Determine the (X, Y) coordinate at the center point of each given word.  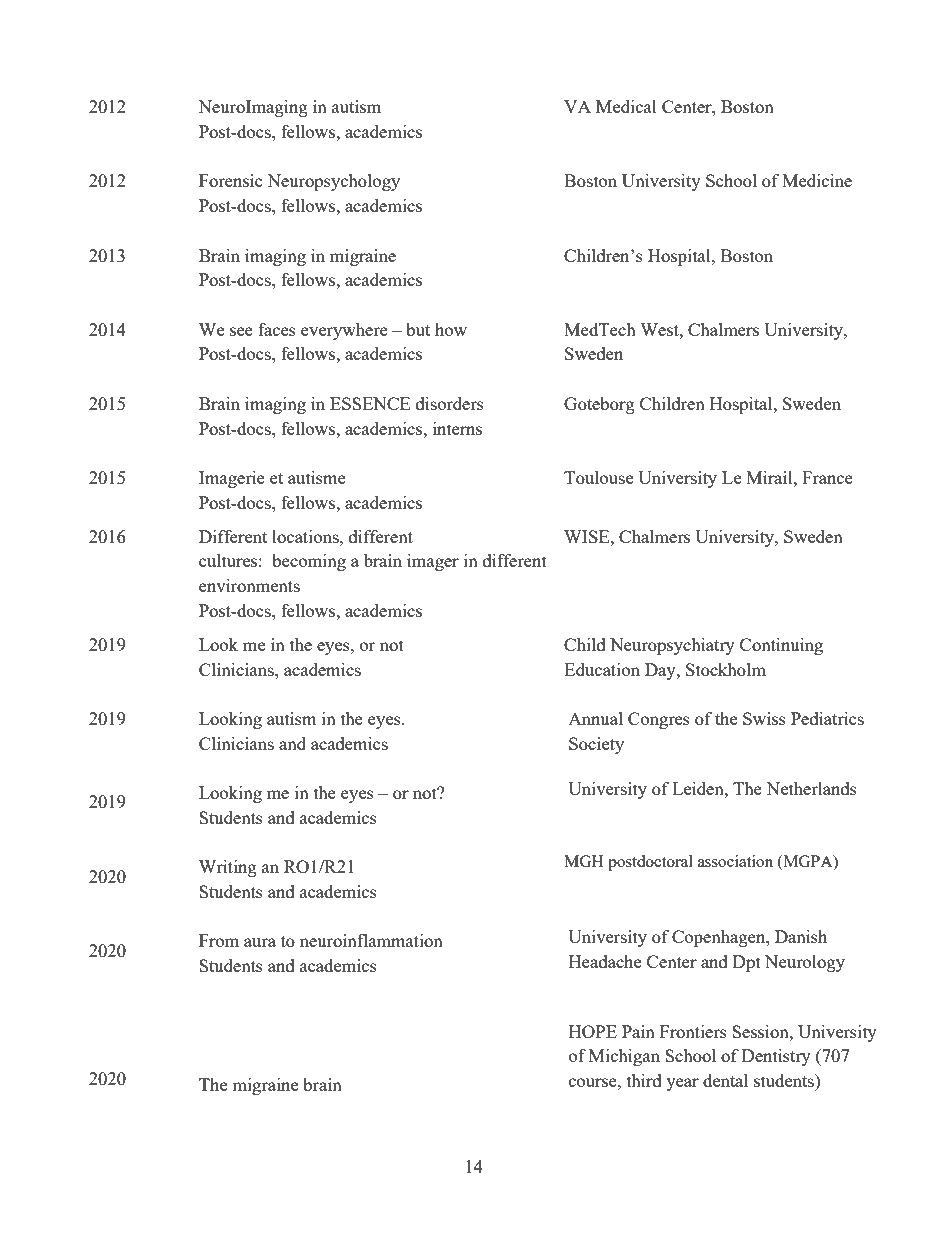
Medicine (817, 180)
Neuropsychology (333, 182)
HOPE (593, 1031)
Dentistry (776, 1057)
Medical (626, 106)
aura (260, 942)
